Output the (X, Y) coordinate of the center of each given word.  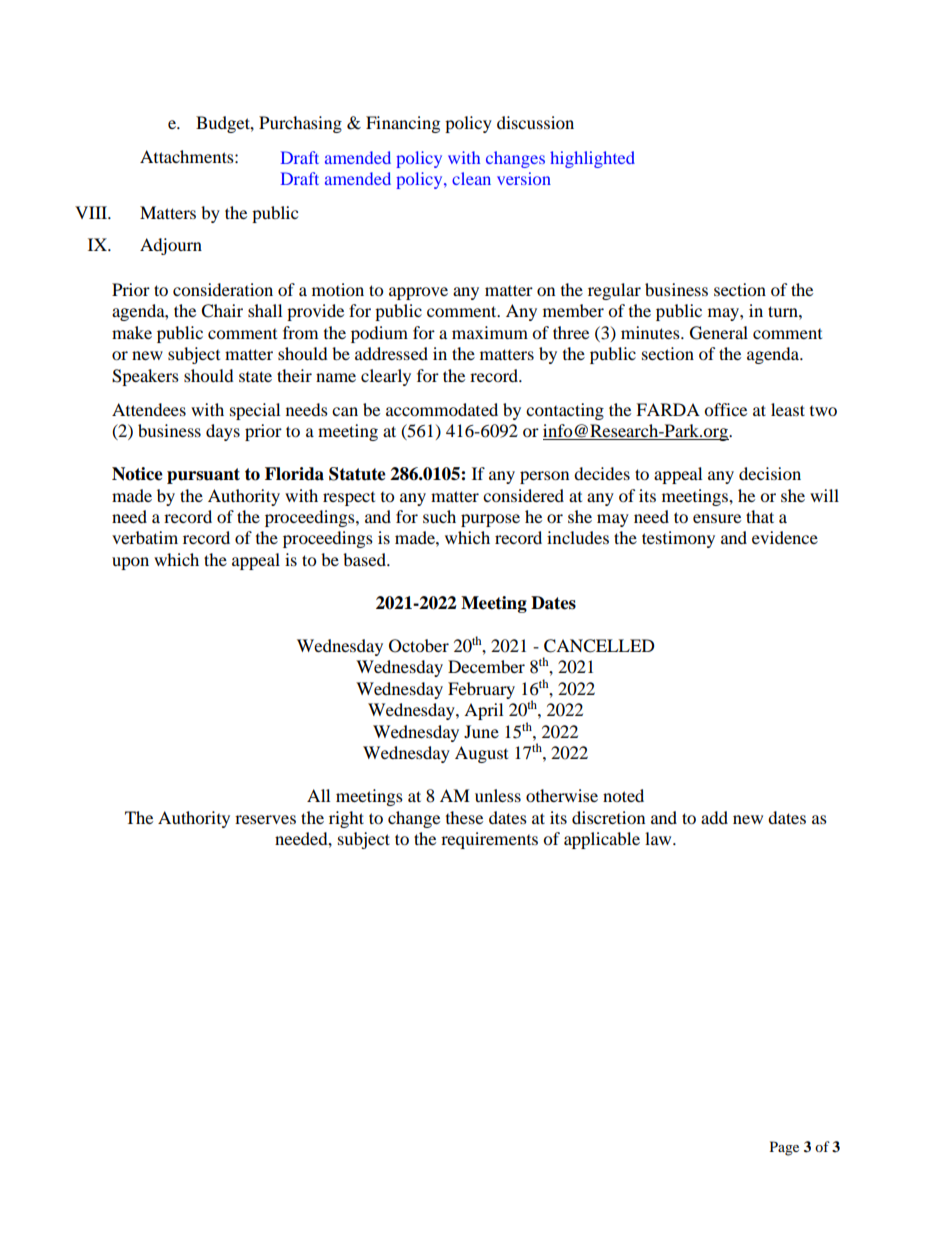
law (659, 838)
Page (784, 1148)
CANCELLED (599, 646)
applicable (602, 840)
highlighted (592, 159)
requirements (489, 840)
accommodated (442, 409)
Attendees (149, 409)
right (346, 819)
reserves (265, 819)
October (419, 646)
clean (471, 178)
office (725, 409)
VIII (92, 212)
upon (130, 563)
